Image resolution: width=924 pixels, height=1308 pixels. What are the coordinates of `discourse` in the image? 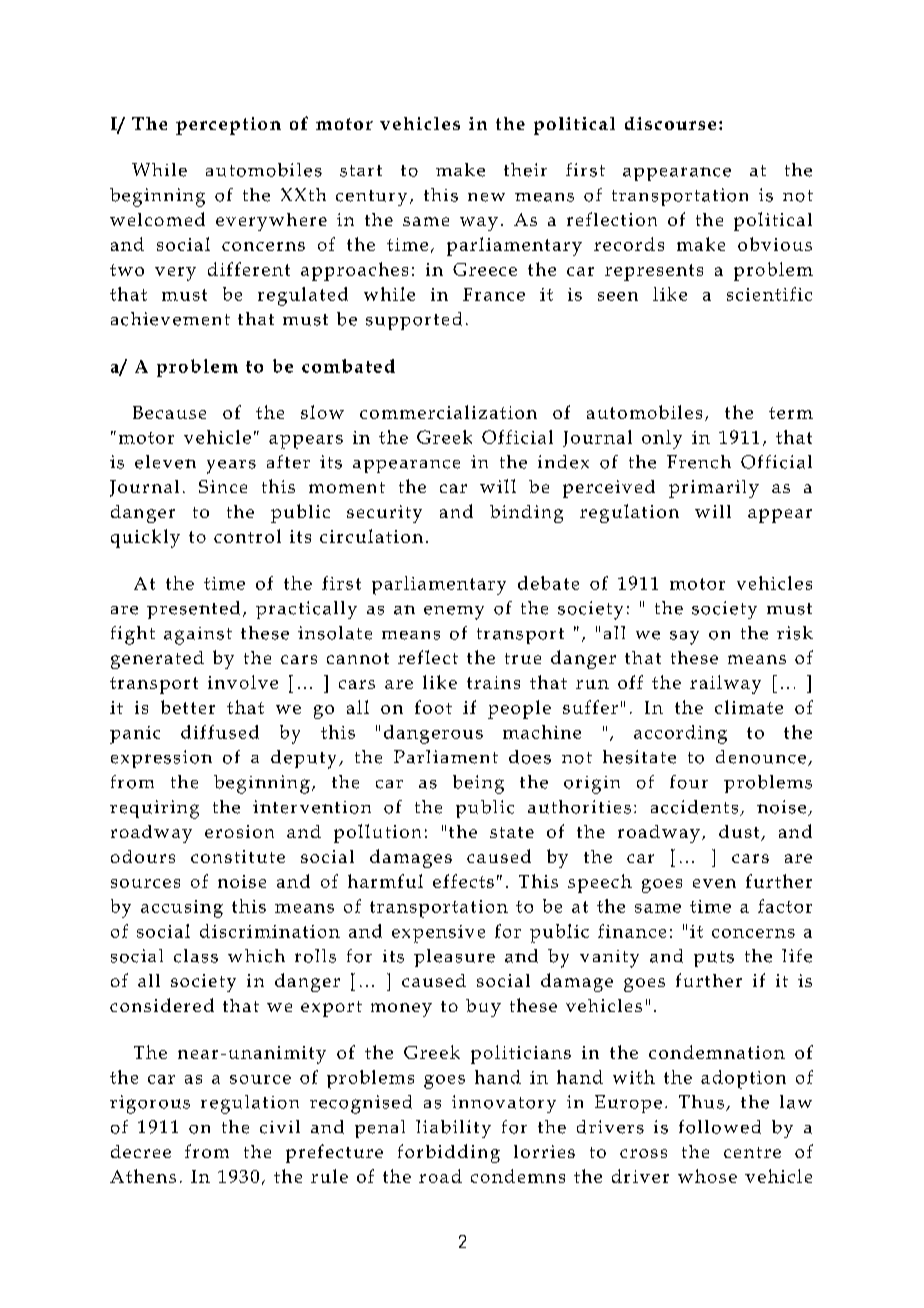 It's located at (670, 123).
